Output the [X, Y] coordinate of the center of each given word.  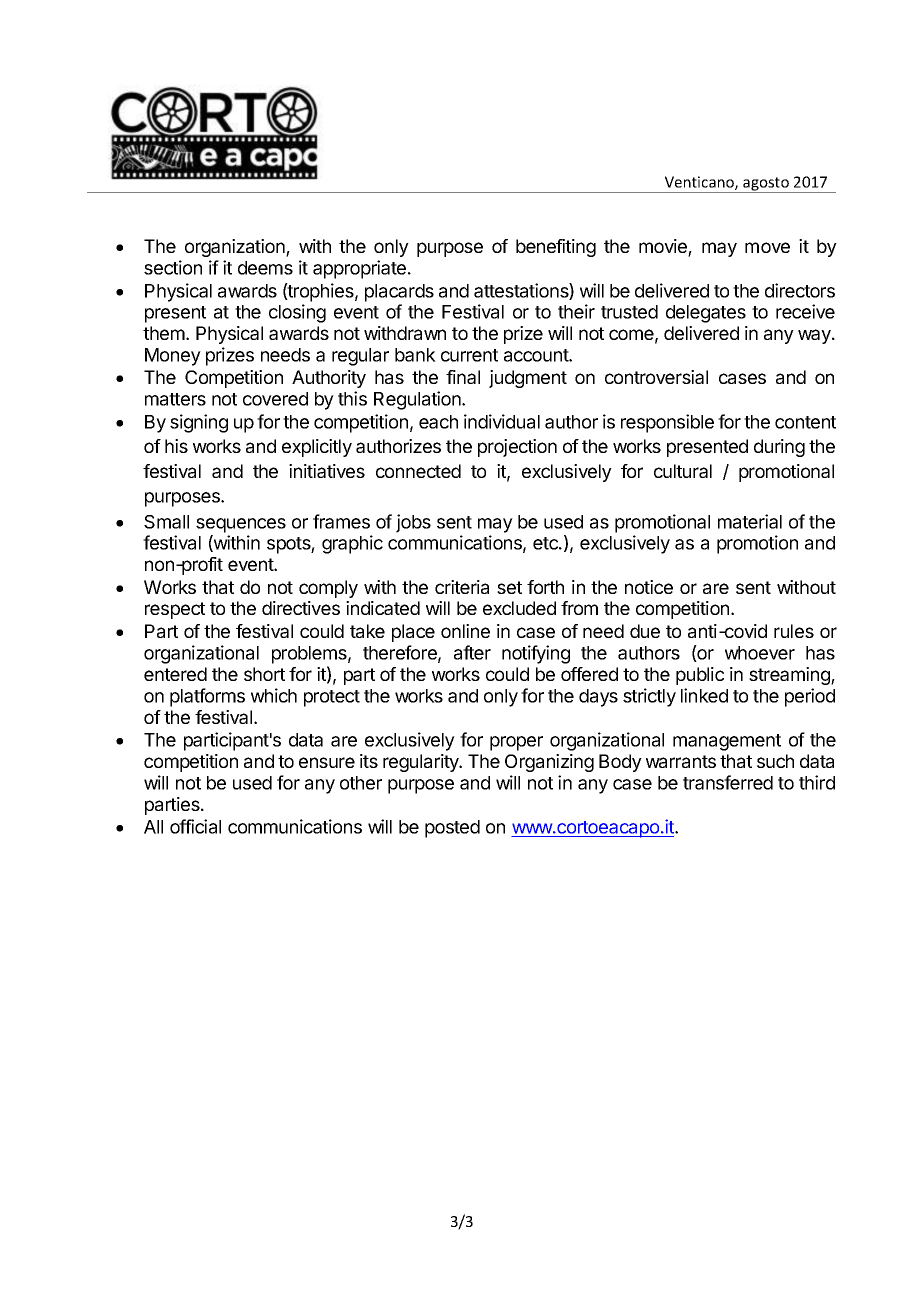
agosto [766, 185]
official [195, 826]
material [750, 521]
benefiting [556, 248]
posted [452, 829]
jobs [413, 523]
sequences [241, 525]
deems [265, 268]
